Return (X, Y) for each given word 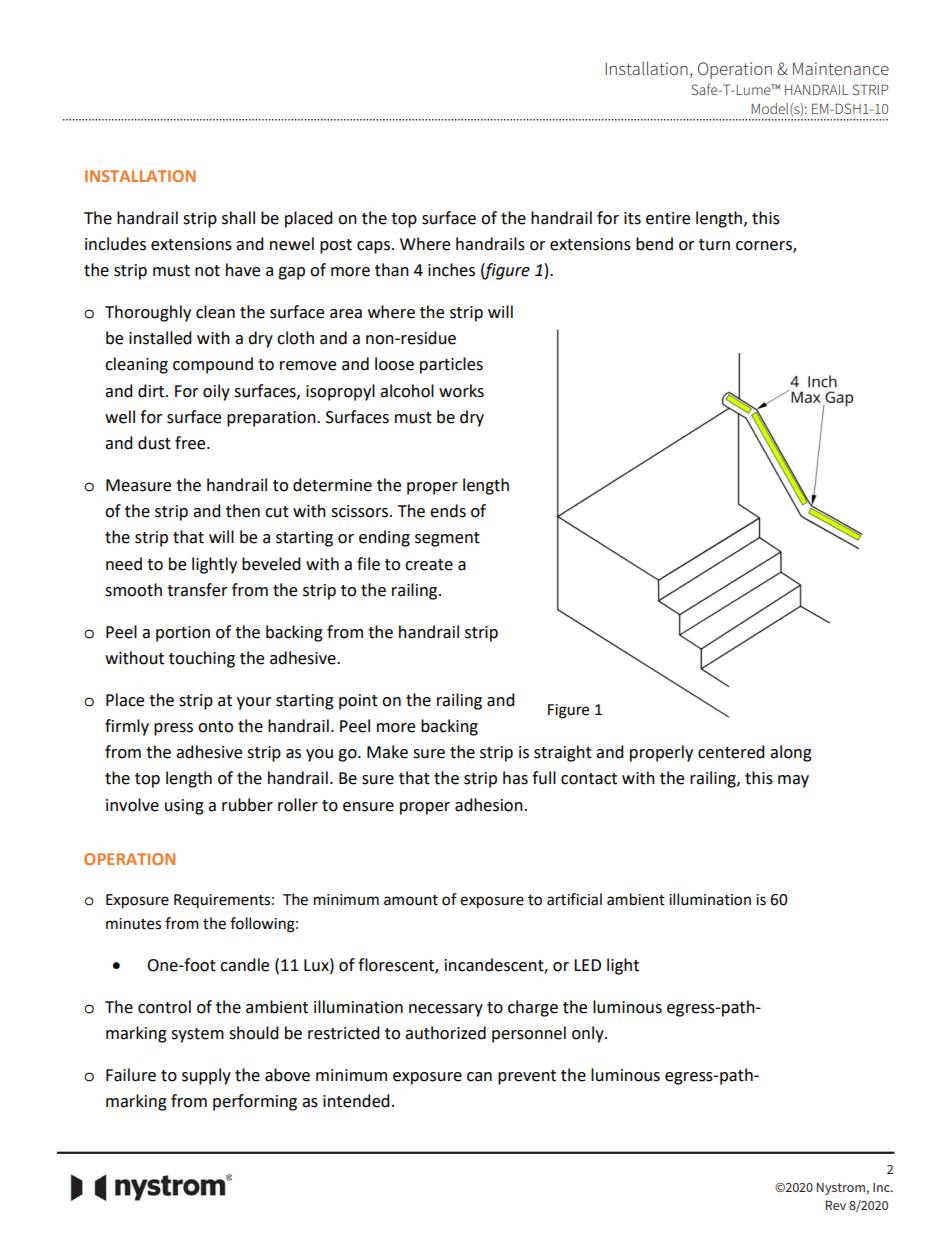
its (632, 218)
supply (206, 1076)
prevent (527, 1077)
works (461, 391)
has (515, 778)
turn (714, 245)
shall (238, 218)
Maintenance (841, 68)
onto (215, 727)
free (191, 443)
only (589, 1034)
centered (731, 752)
